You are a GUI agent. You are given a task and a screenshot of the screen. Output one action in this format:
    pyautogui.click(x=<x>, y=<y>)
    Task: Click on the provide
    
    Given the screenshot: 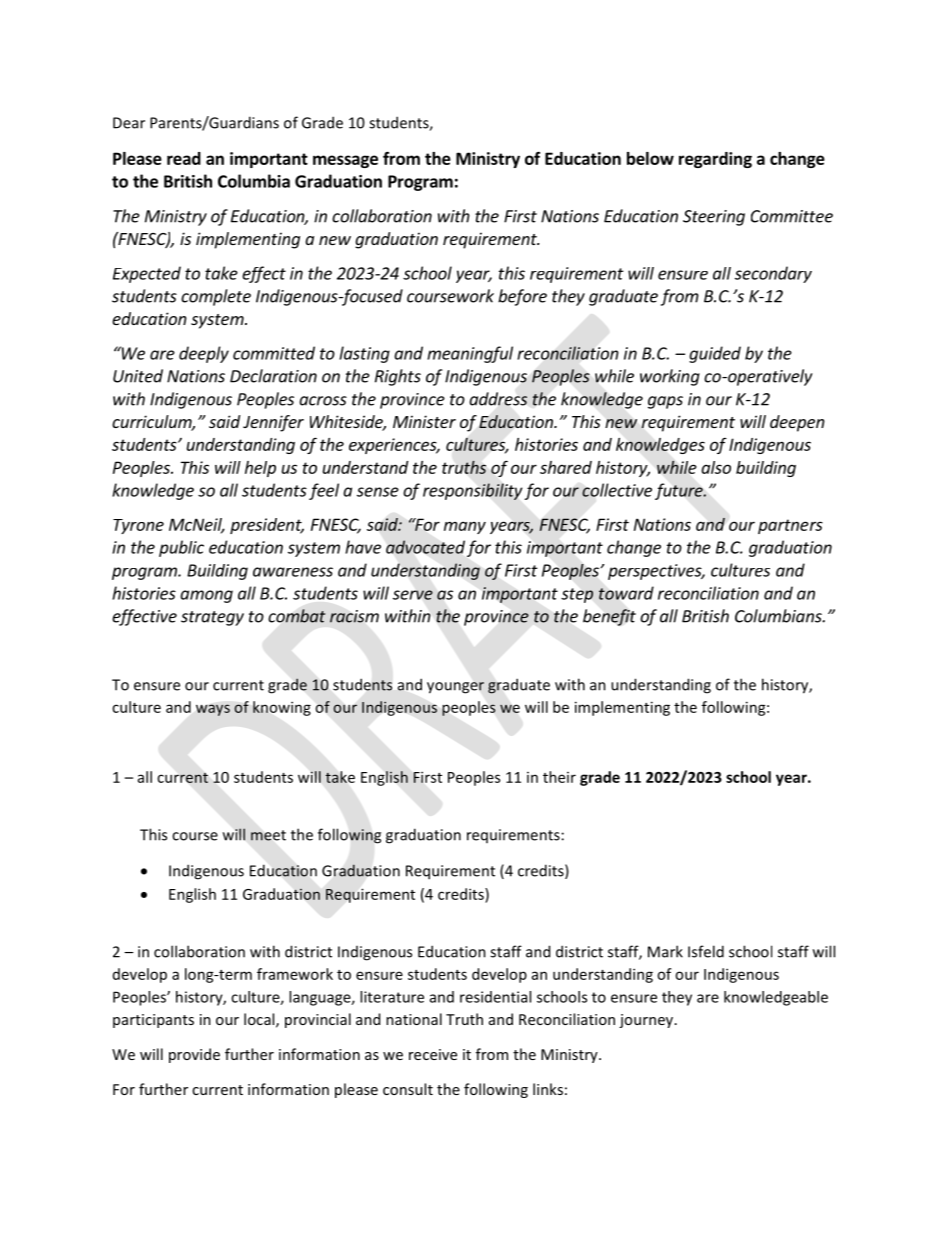 What is the action you would take?
    pyautogui.click(x=194, y=1055)
